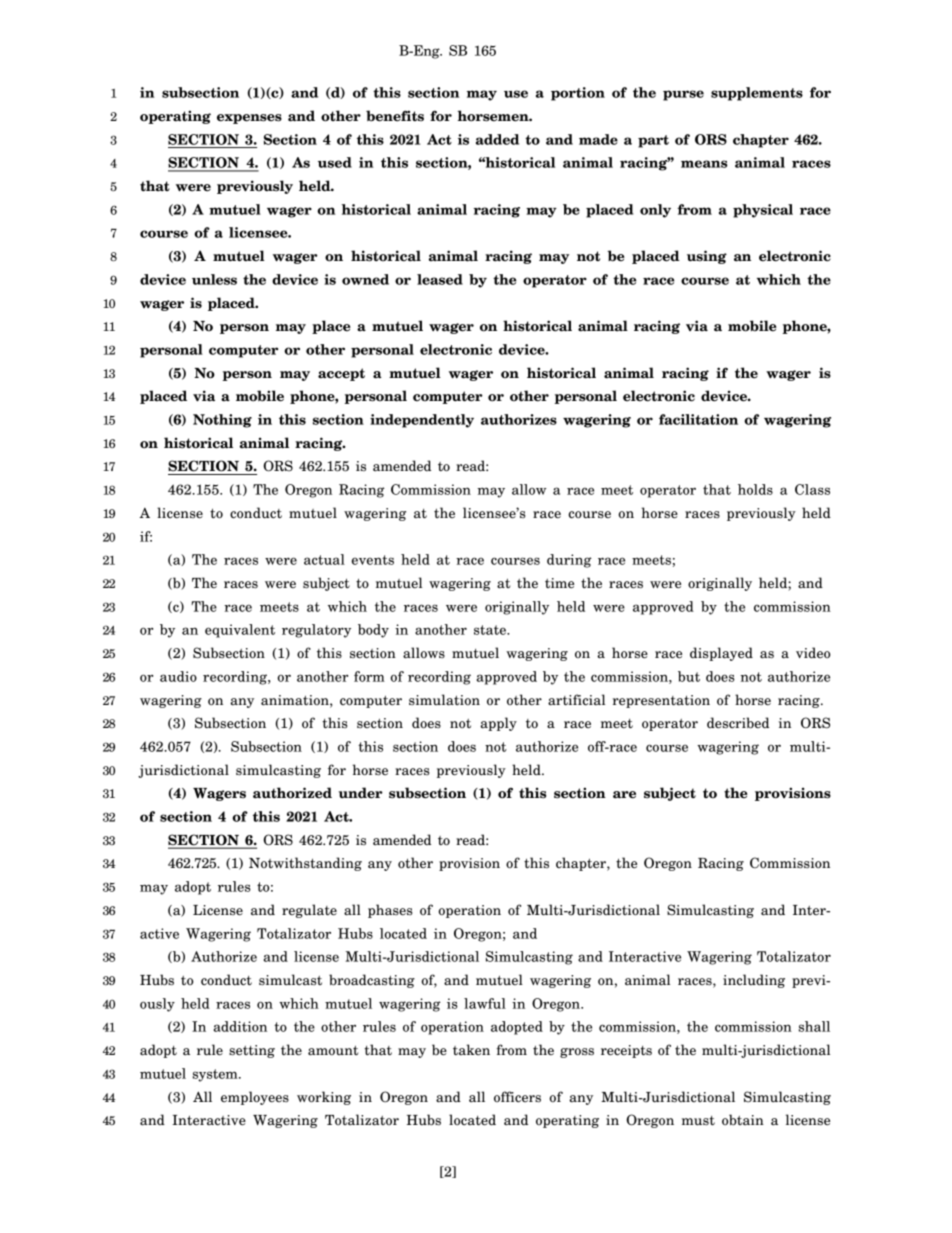  What do you see at coordinates (178, 676) in the page?
I see `audio` at bounding box center [178, 676].
